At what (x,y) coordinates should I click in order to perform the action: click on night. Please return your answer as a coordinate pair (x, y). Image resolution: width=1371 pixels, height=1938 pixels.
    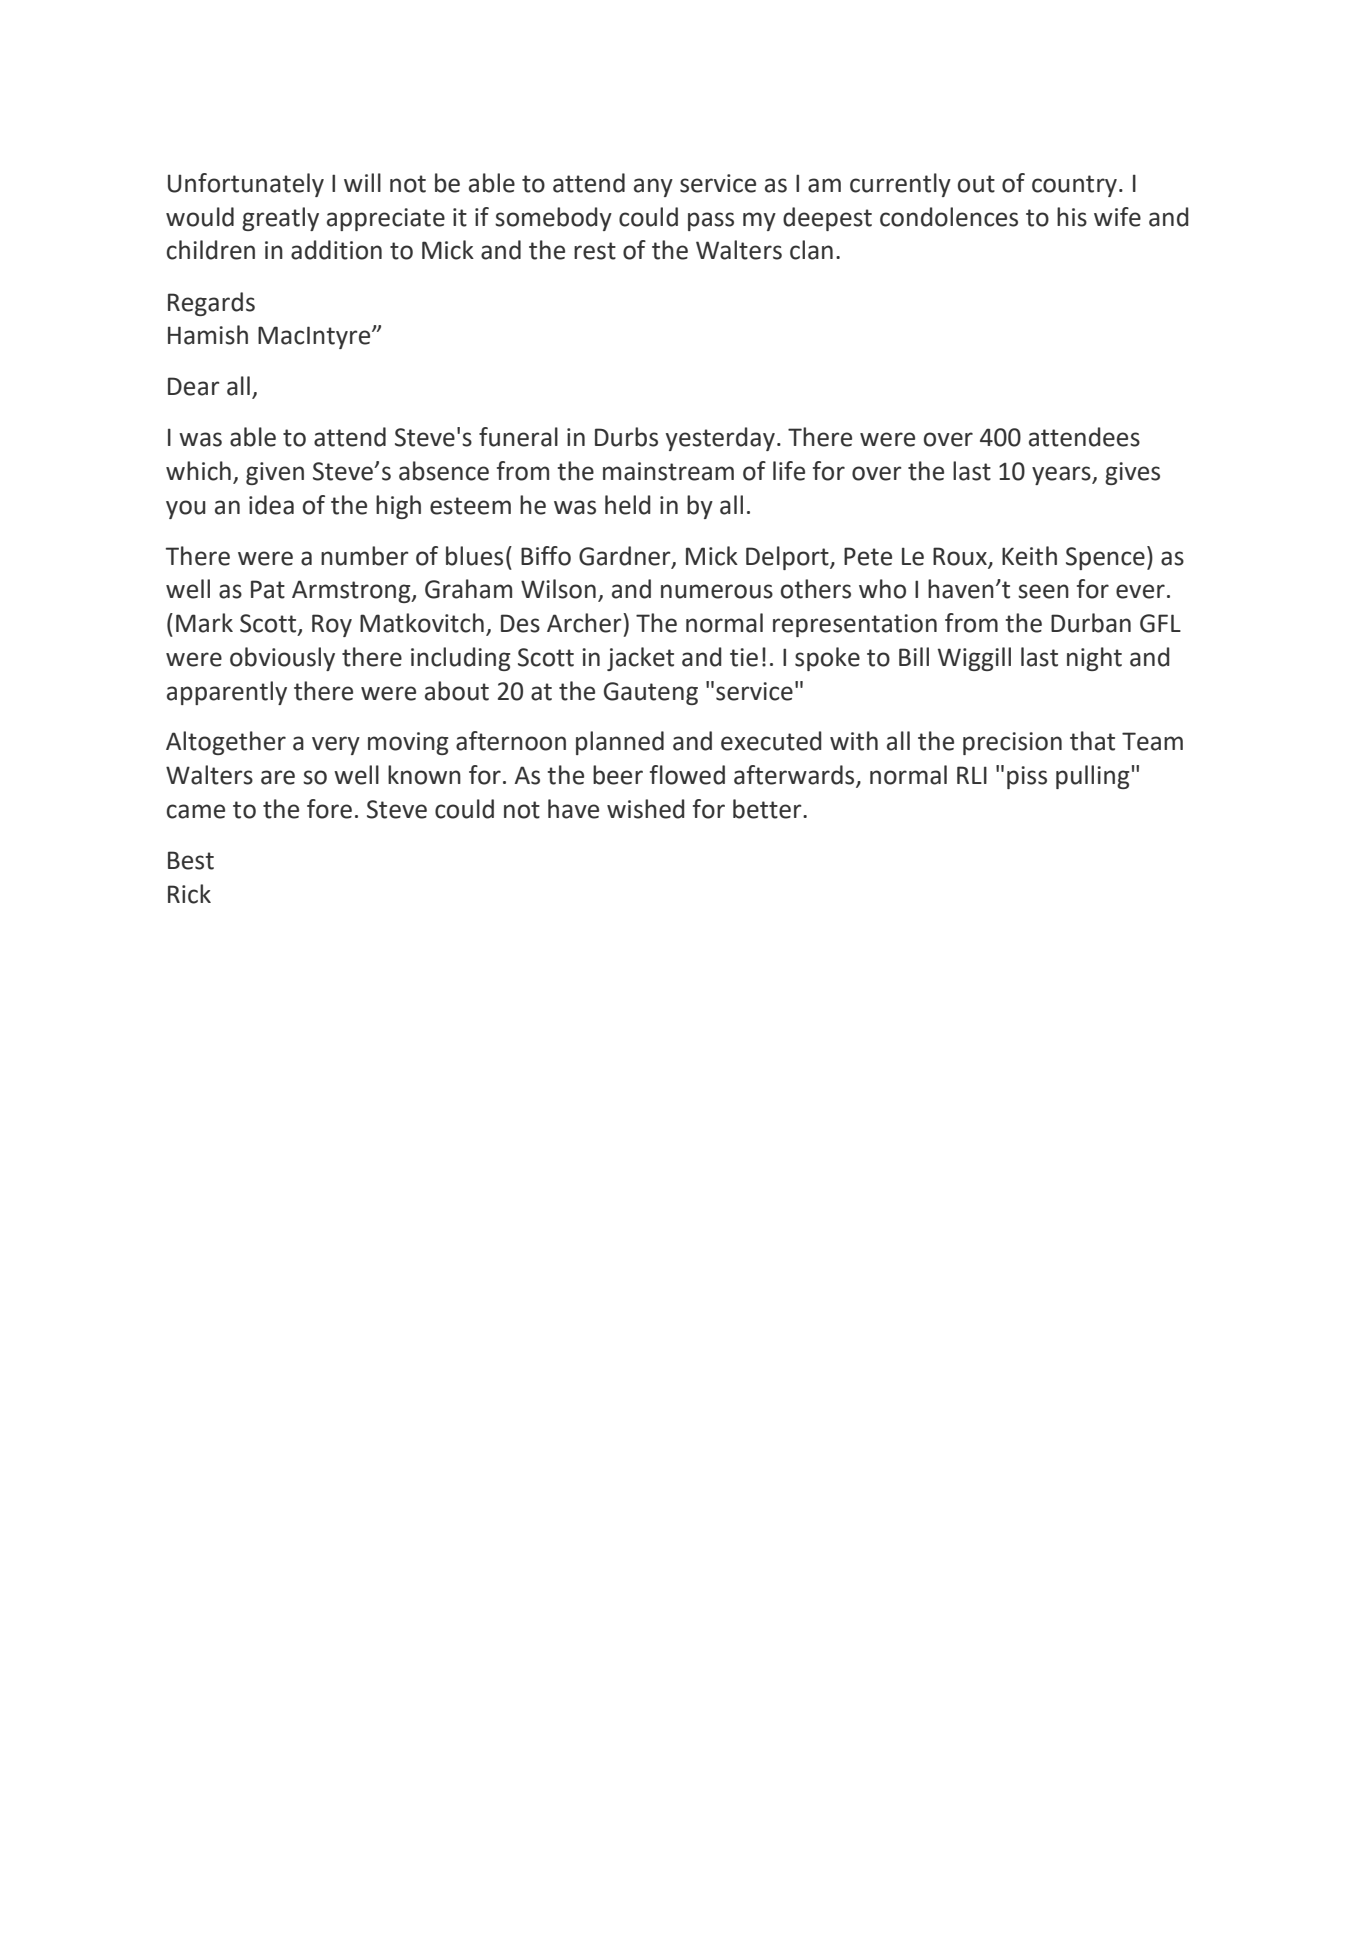
    Looking at the image, I should click on (1094, 659).
